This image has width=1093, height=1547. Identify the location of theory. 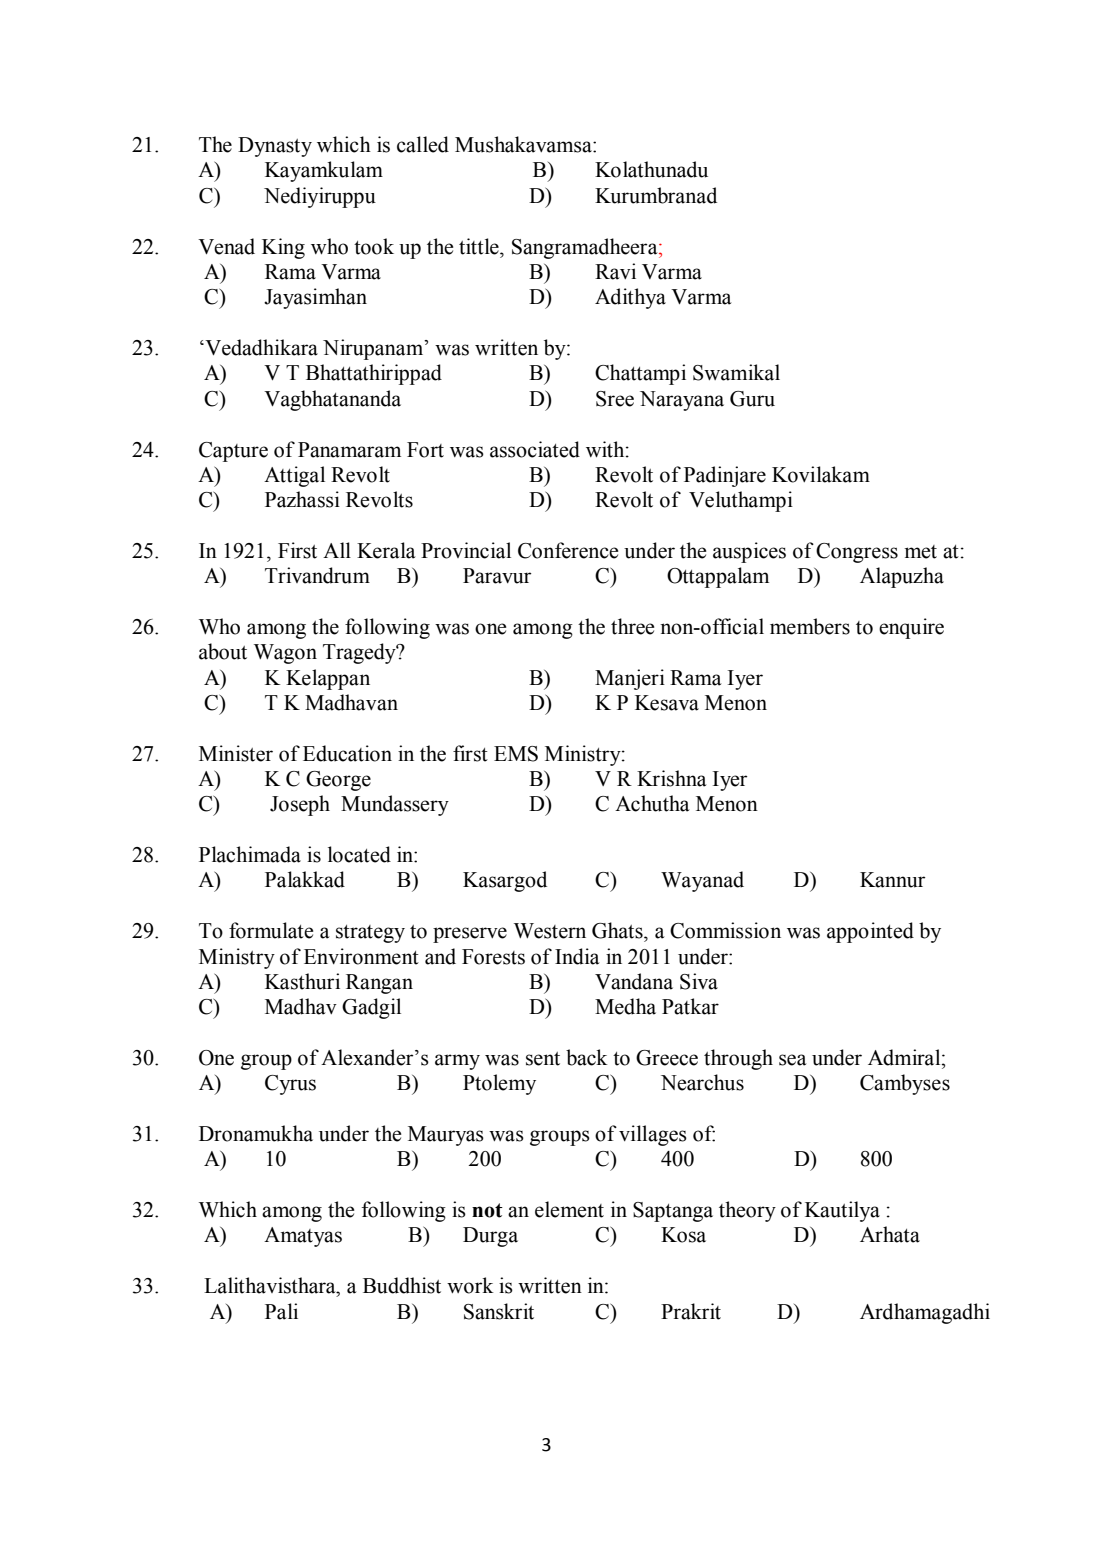
(747, 1211).
